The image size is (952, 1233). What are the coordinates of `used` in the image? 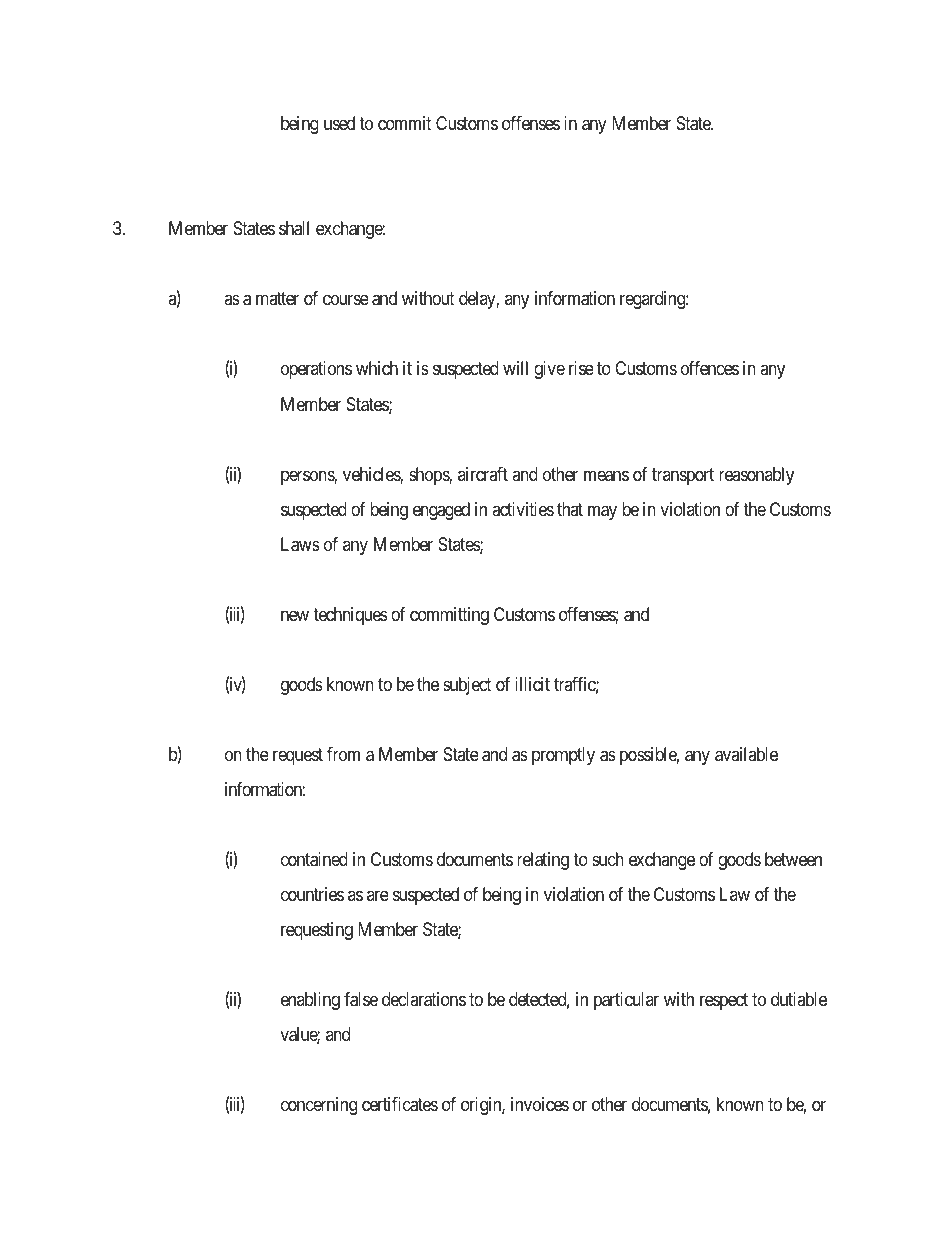 It's located at (339, 123).
